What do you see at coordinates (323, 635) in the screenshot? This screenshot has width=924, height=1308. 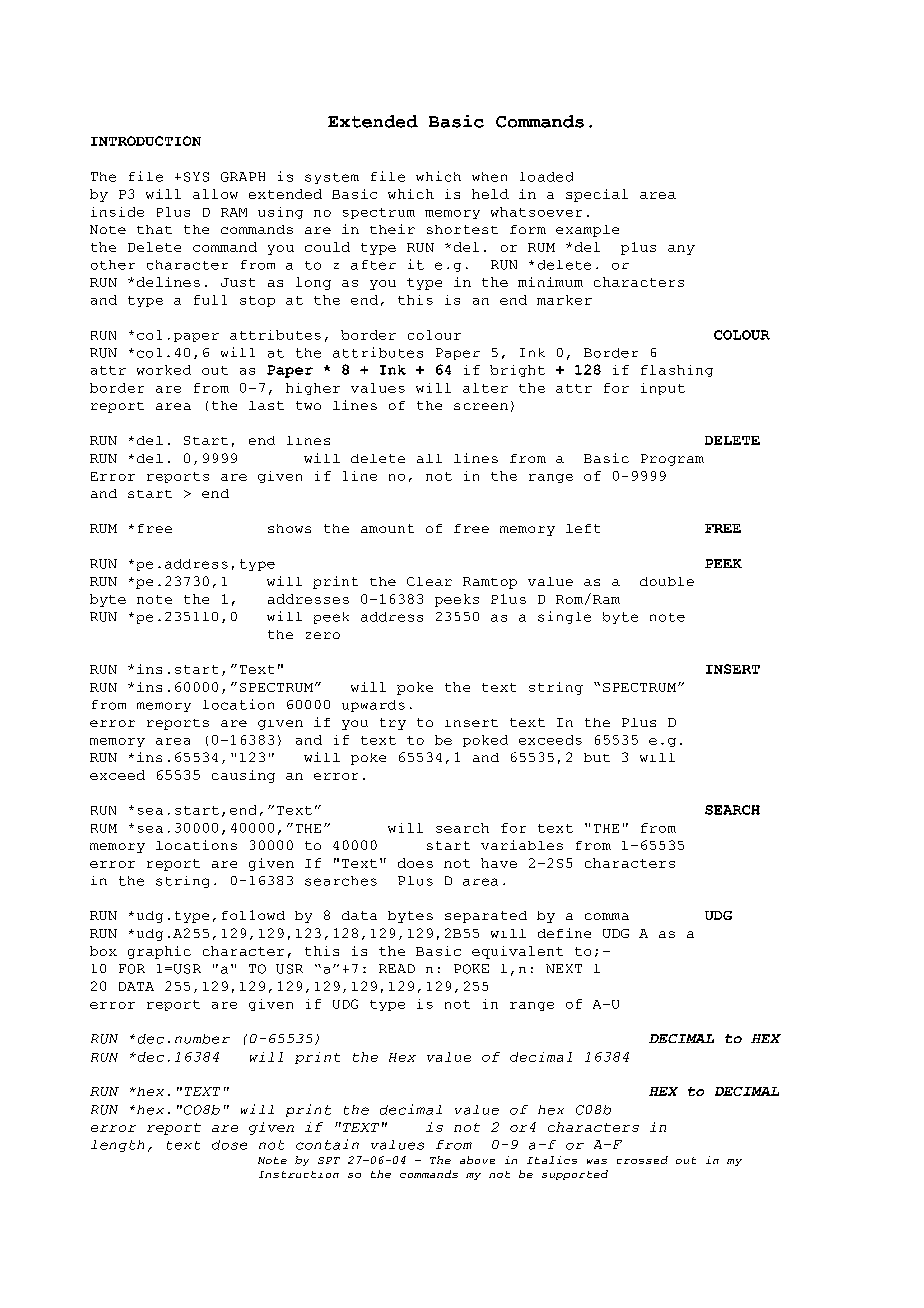 I see `zero` at bounding box center [323, 635].
